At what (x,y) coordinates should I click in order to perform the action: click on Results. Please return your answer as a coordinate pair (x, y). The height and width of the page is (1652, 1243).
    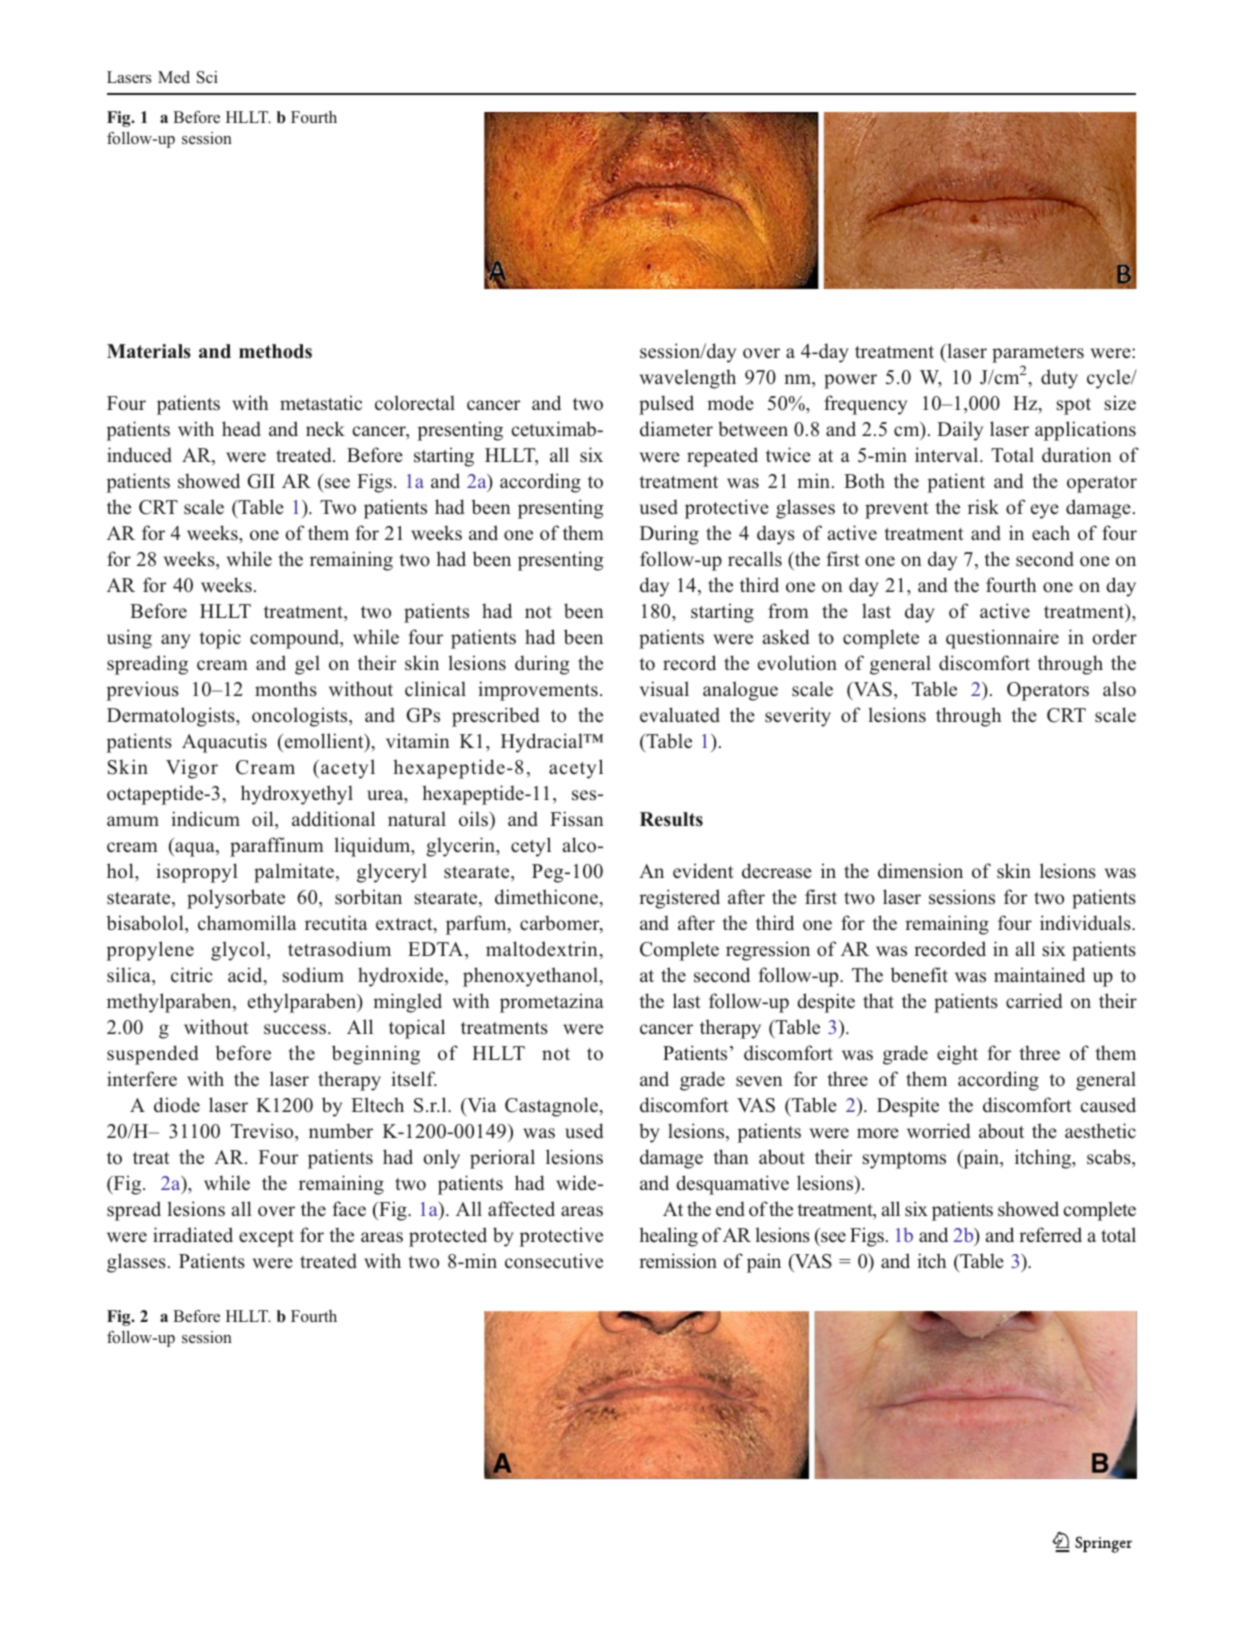
    Looking at the image, I should click on (671, 819).
